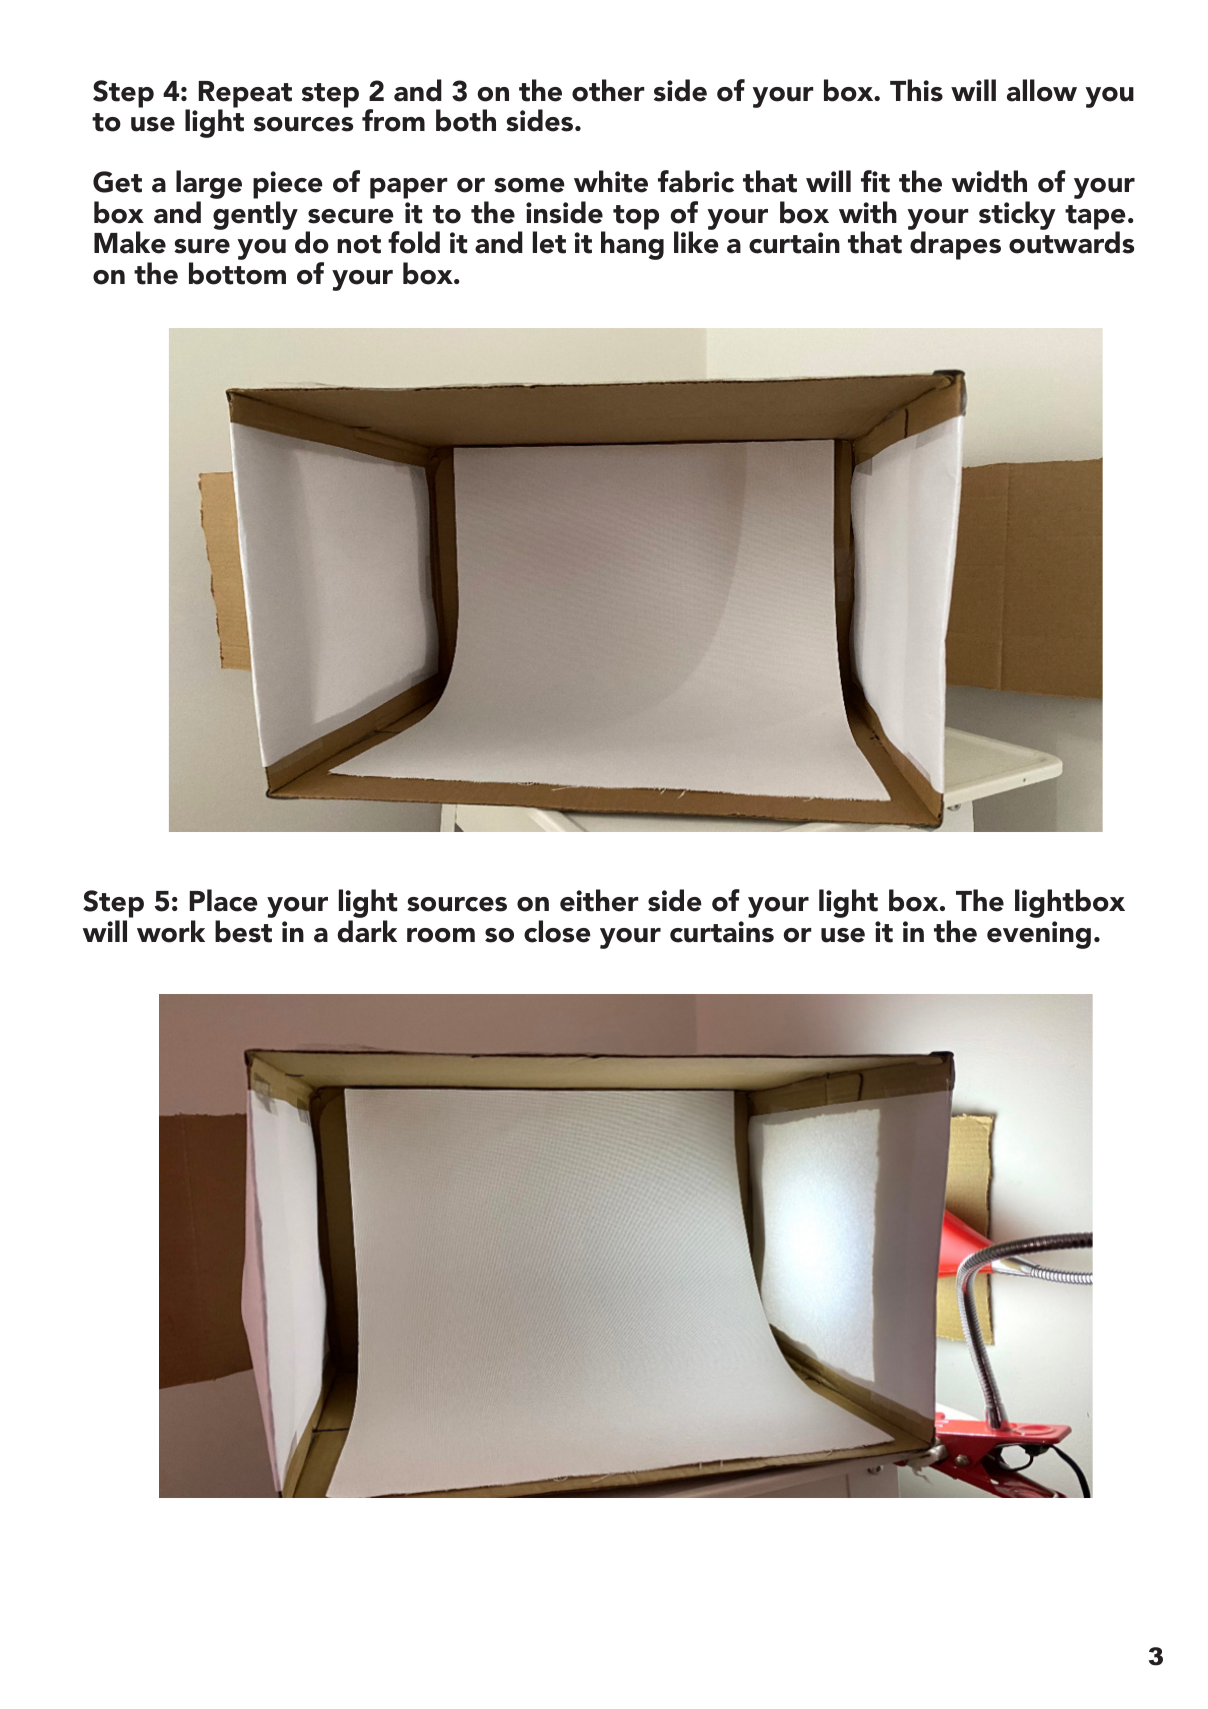 This page has width=1208, height=1709. What do you see at coordinates (237, 273) in the page?
I see `bottom` at bounding box center [237, 273].
